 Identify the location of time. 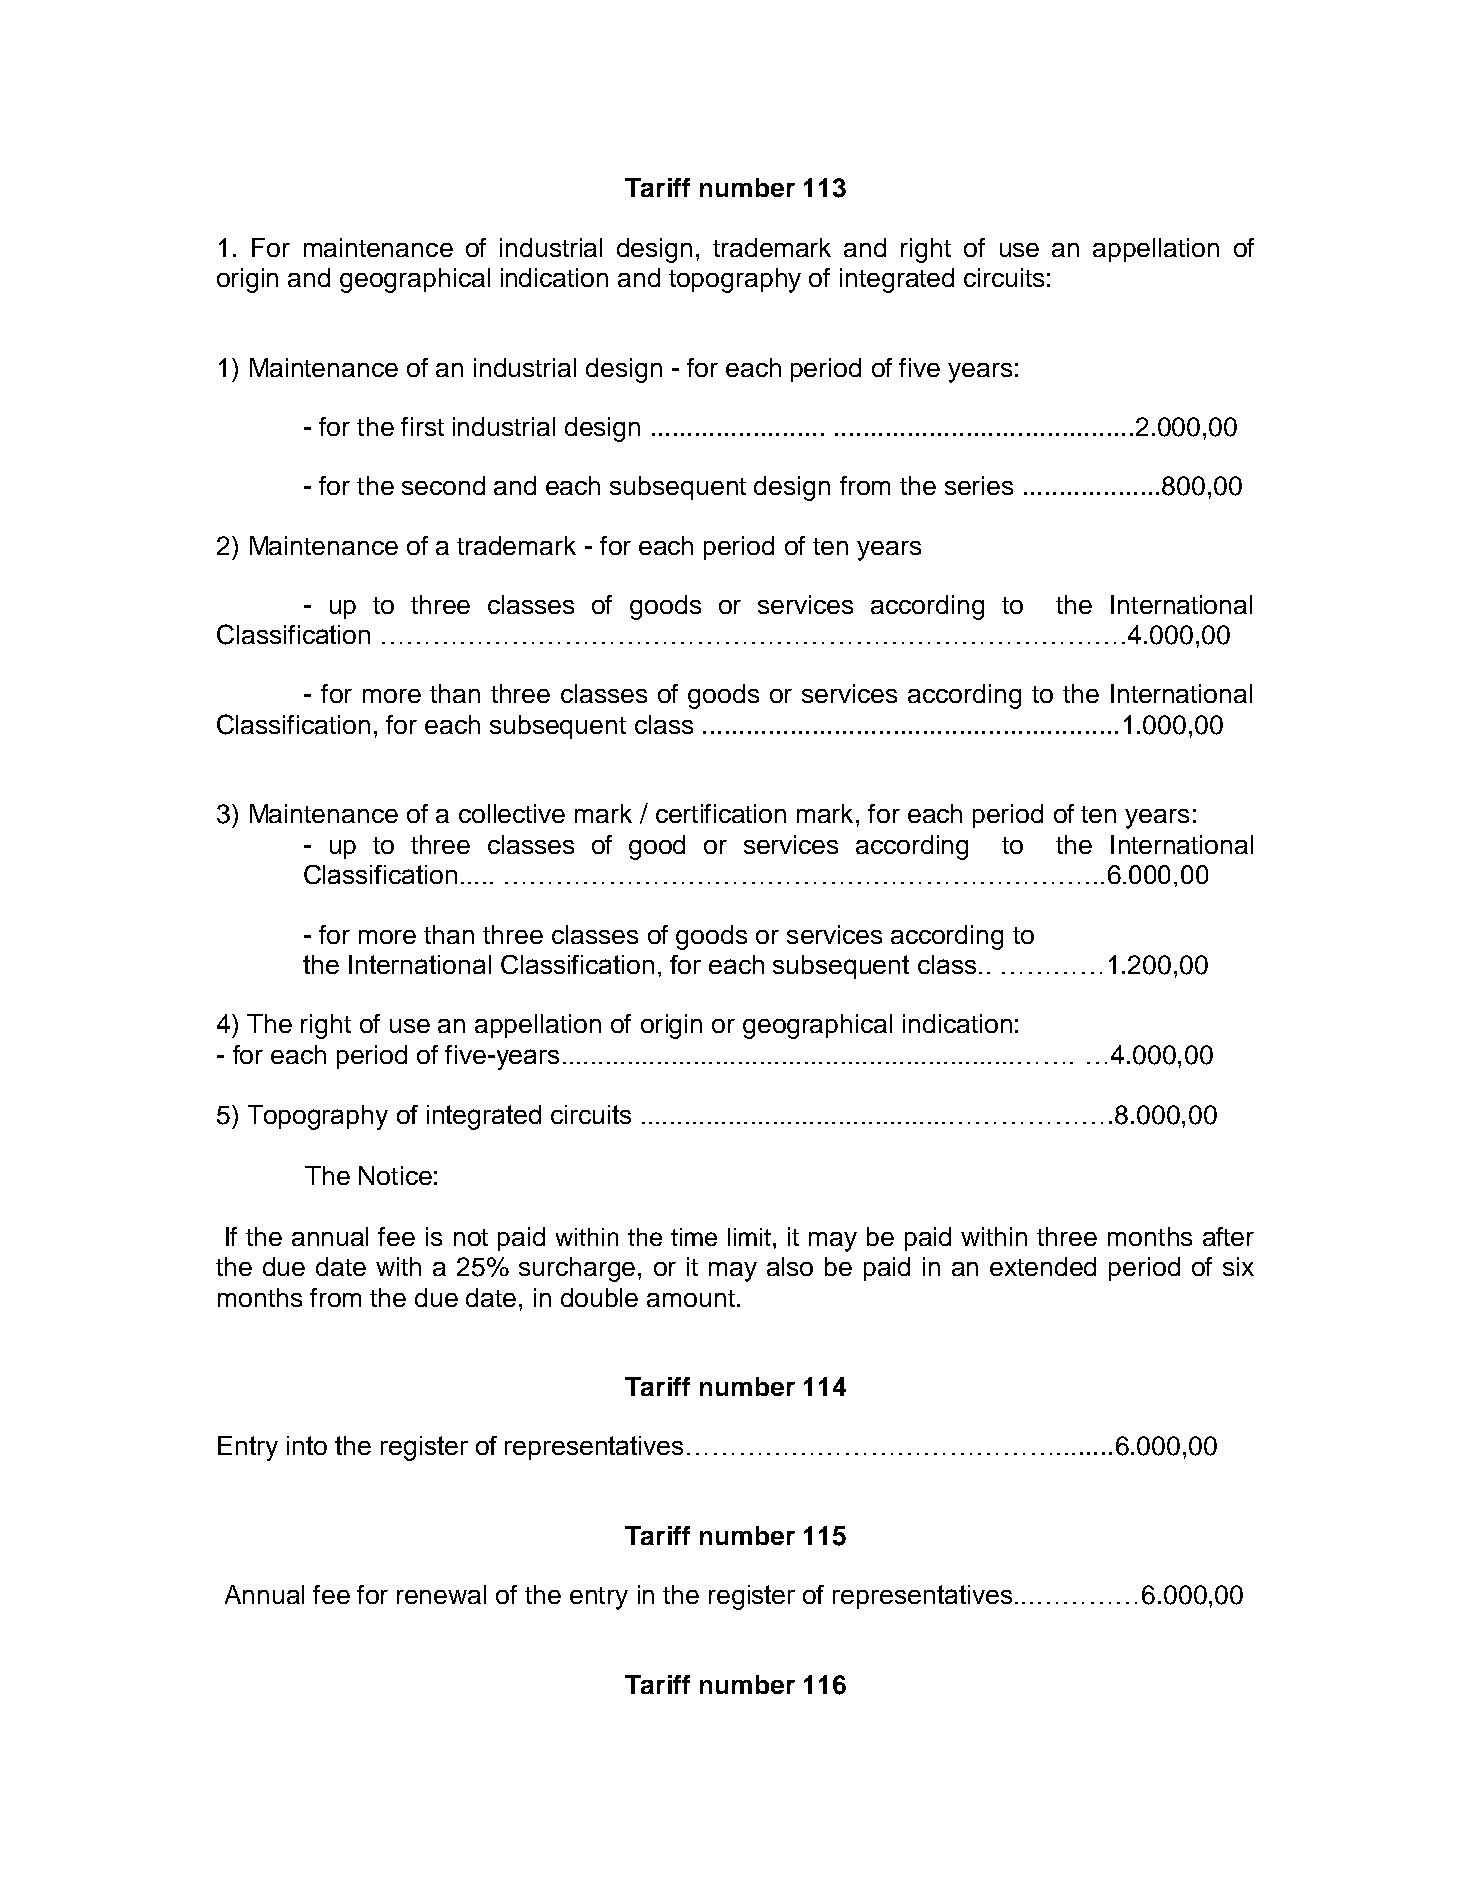
(694, 1237).
